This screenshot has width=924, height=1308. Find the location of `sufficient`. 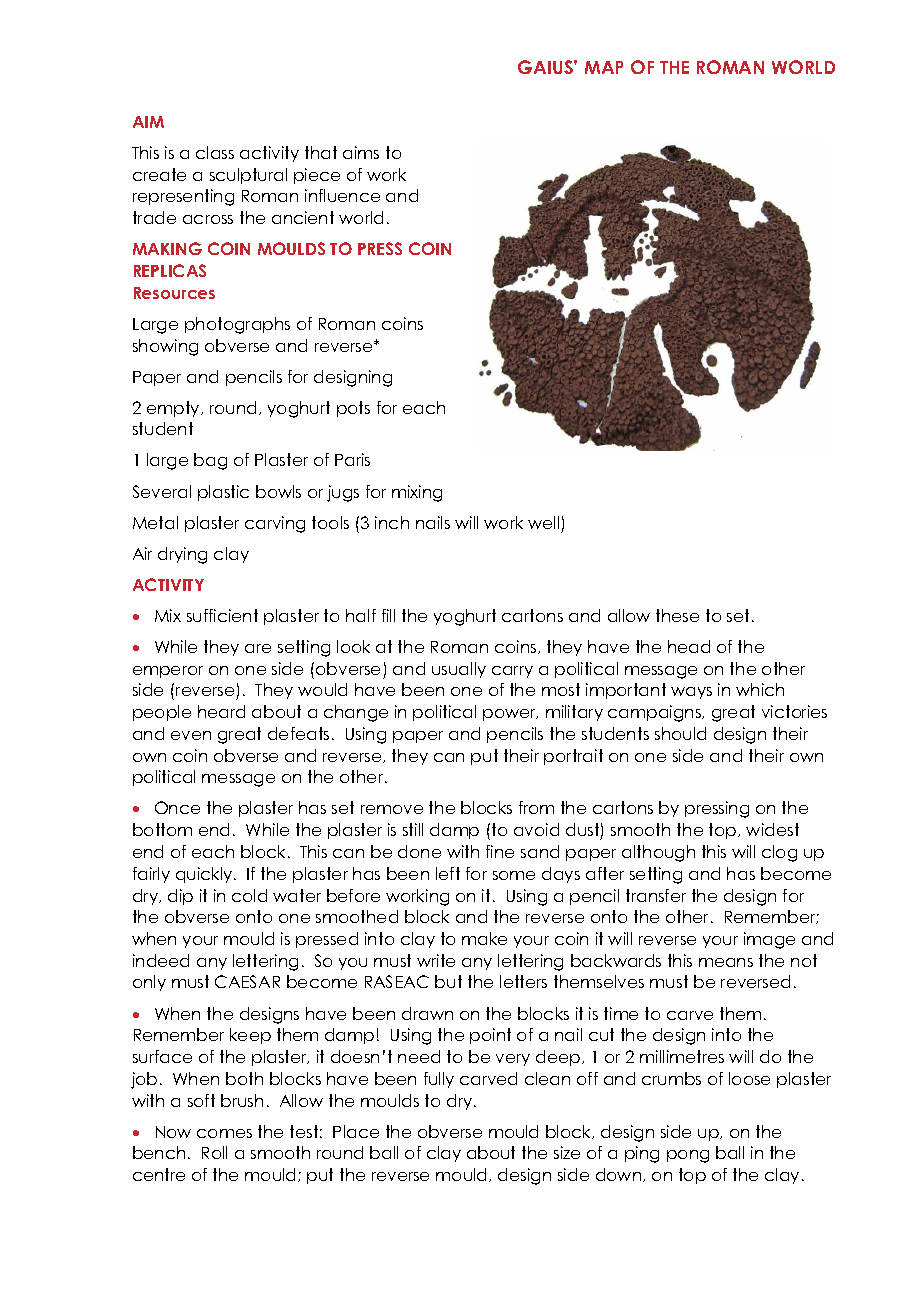

sufficient is located at coordinates (222, 615).
